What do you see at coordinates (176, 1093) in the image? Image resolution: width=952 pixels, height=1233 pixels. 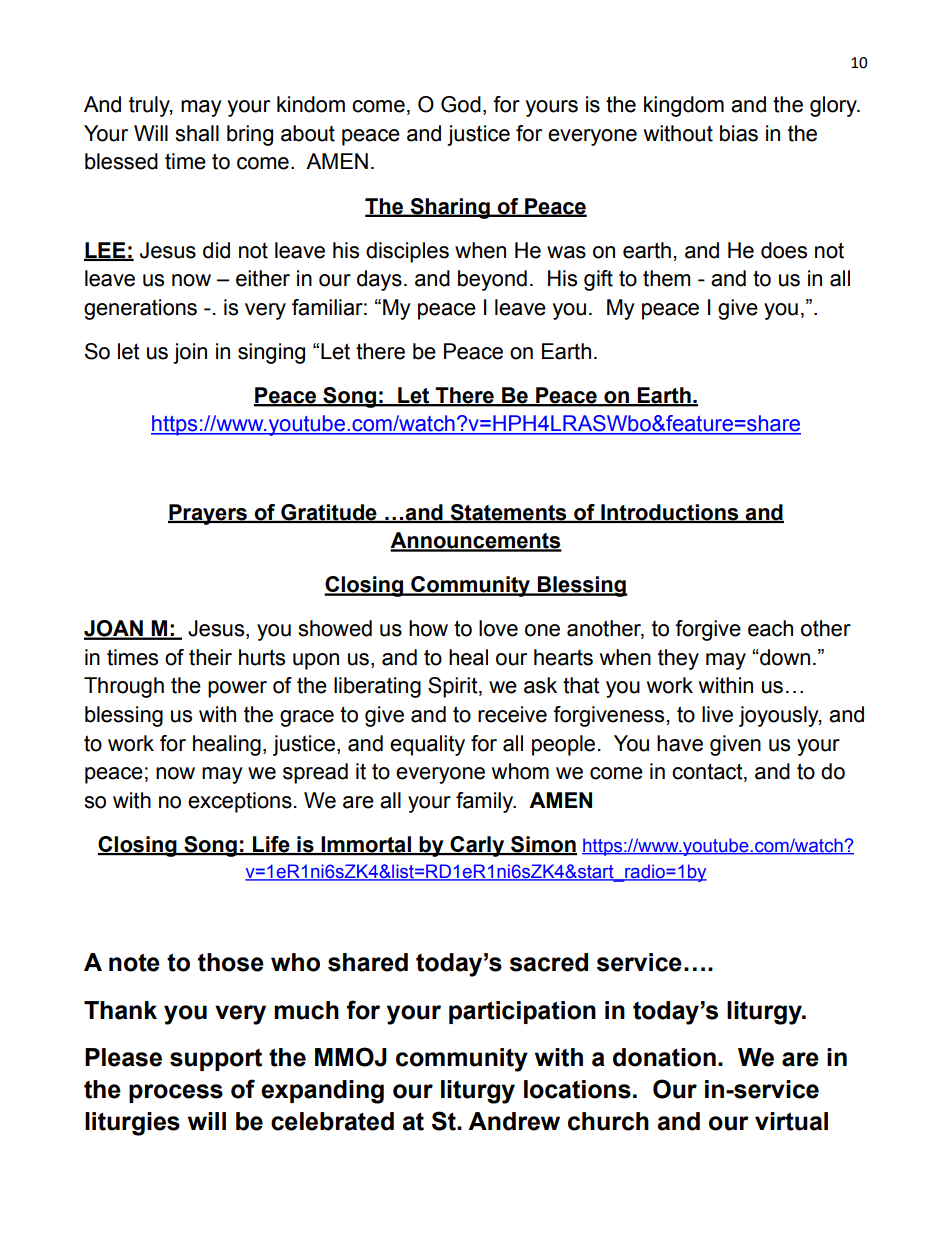 I see `process` at bounding box center [176, 1093].
